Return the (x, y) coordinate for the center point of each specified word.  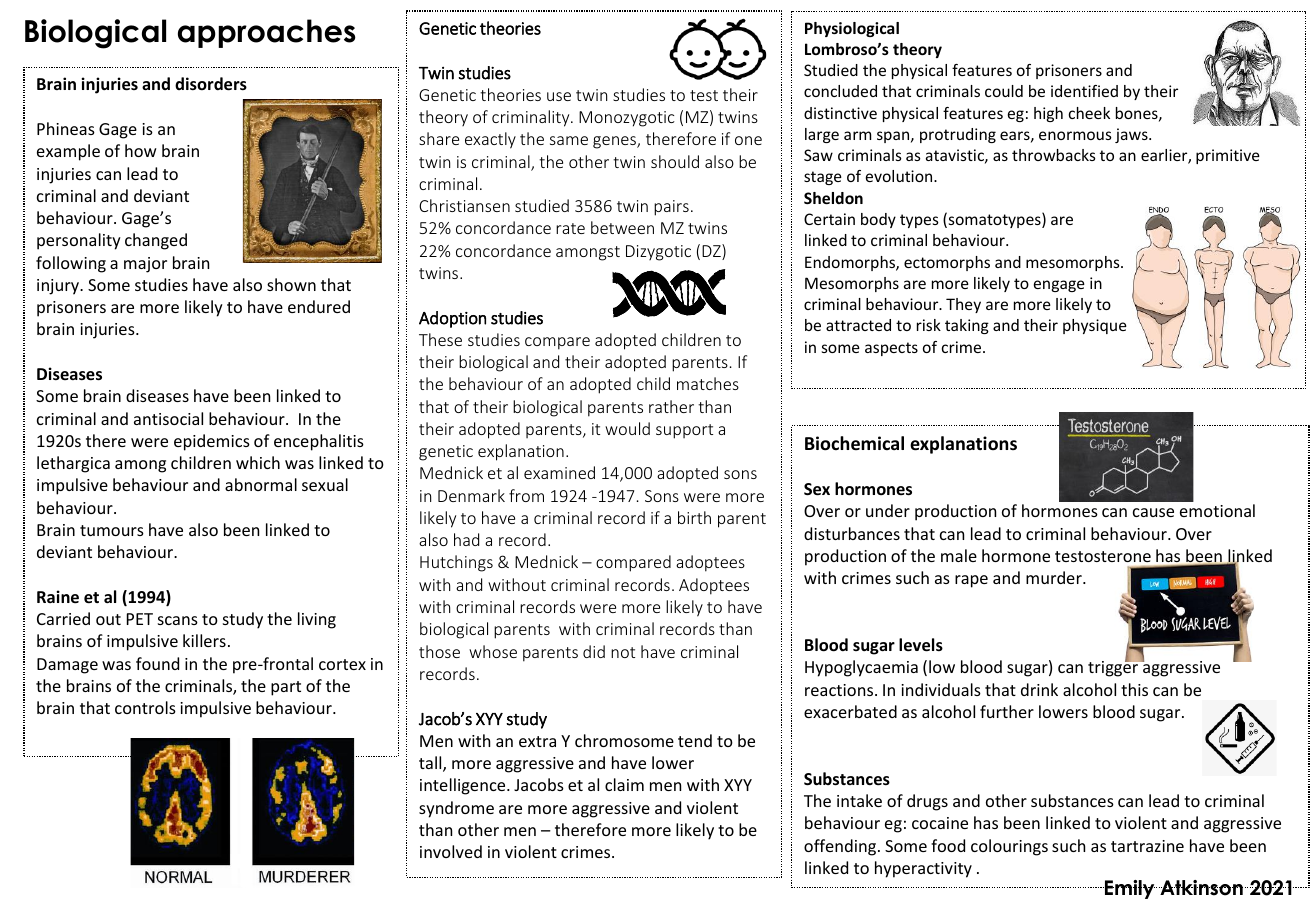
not (623, 652)
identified (1084, 91)
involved (451, 851)
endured (319, 306)
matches (708, 383)
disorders (211, 84)
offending (841, 847)
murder (1055, 577)
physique (1095, 326)
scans (178, 620)
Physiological (852, 29)
